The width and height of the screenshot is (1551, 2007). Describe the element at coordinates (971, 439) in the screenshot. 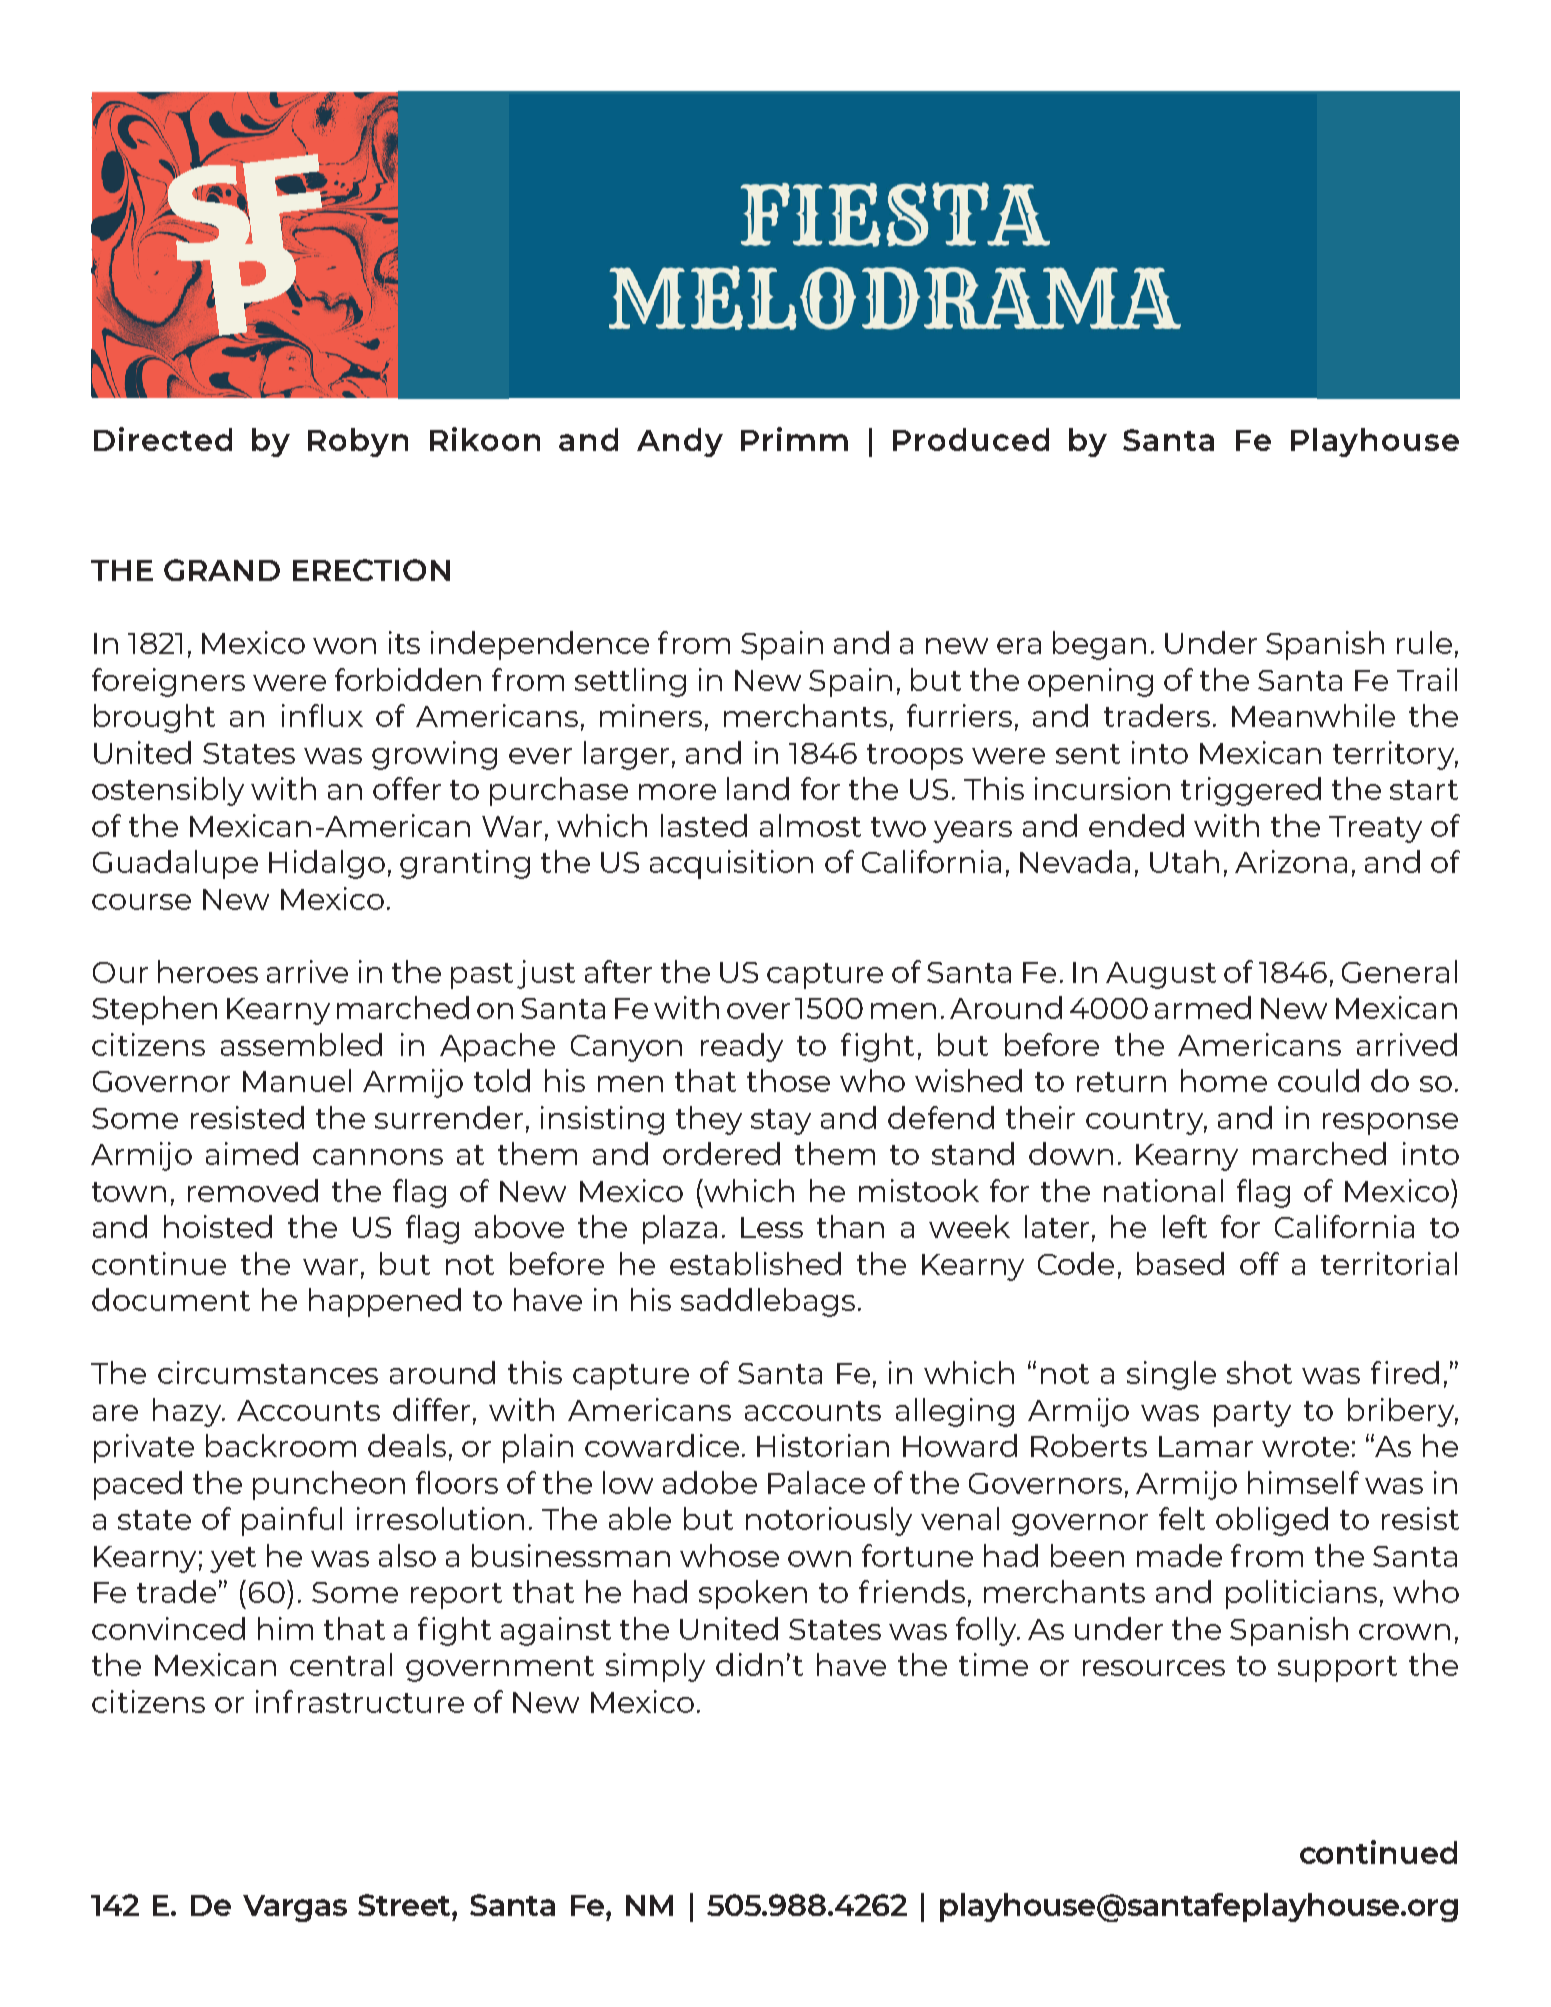

I see `Produced` at that location.
